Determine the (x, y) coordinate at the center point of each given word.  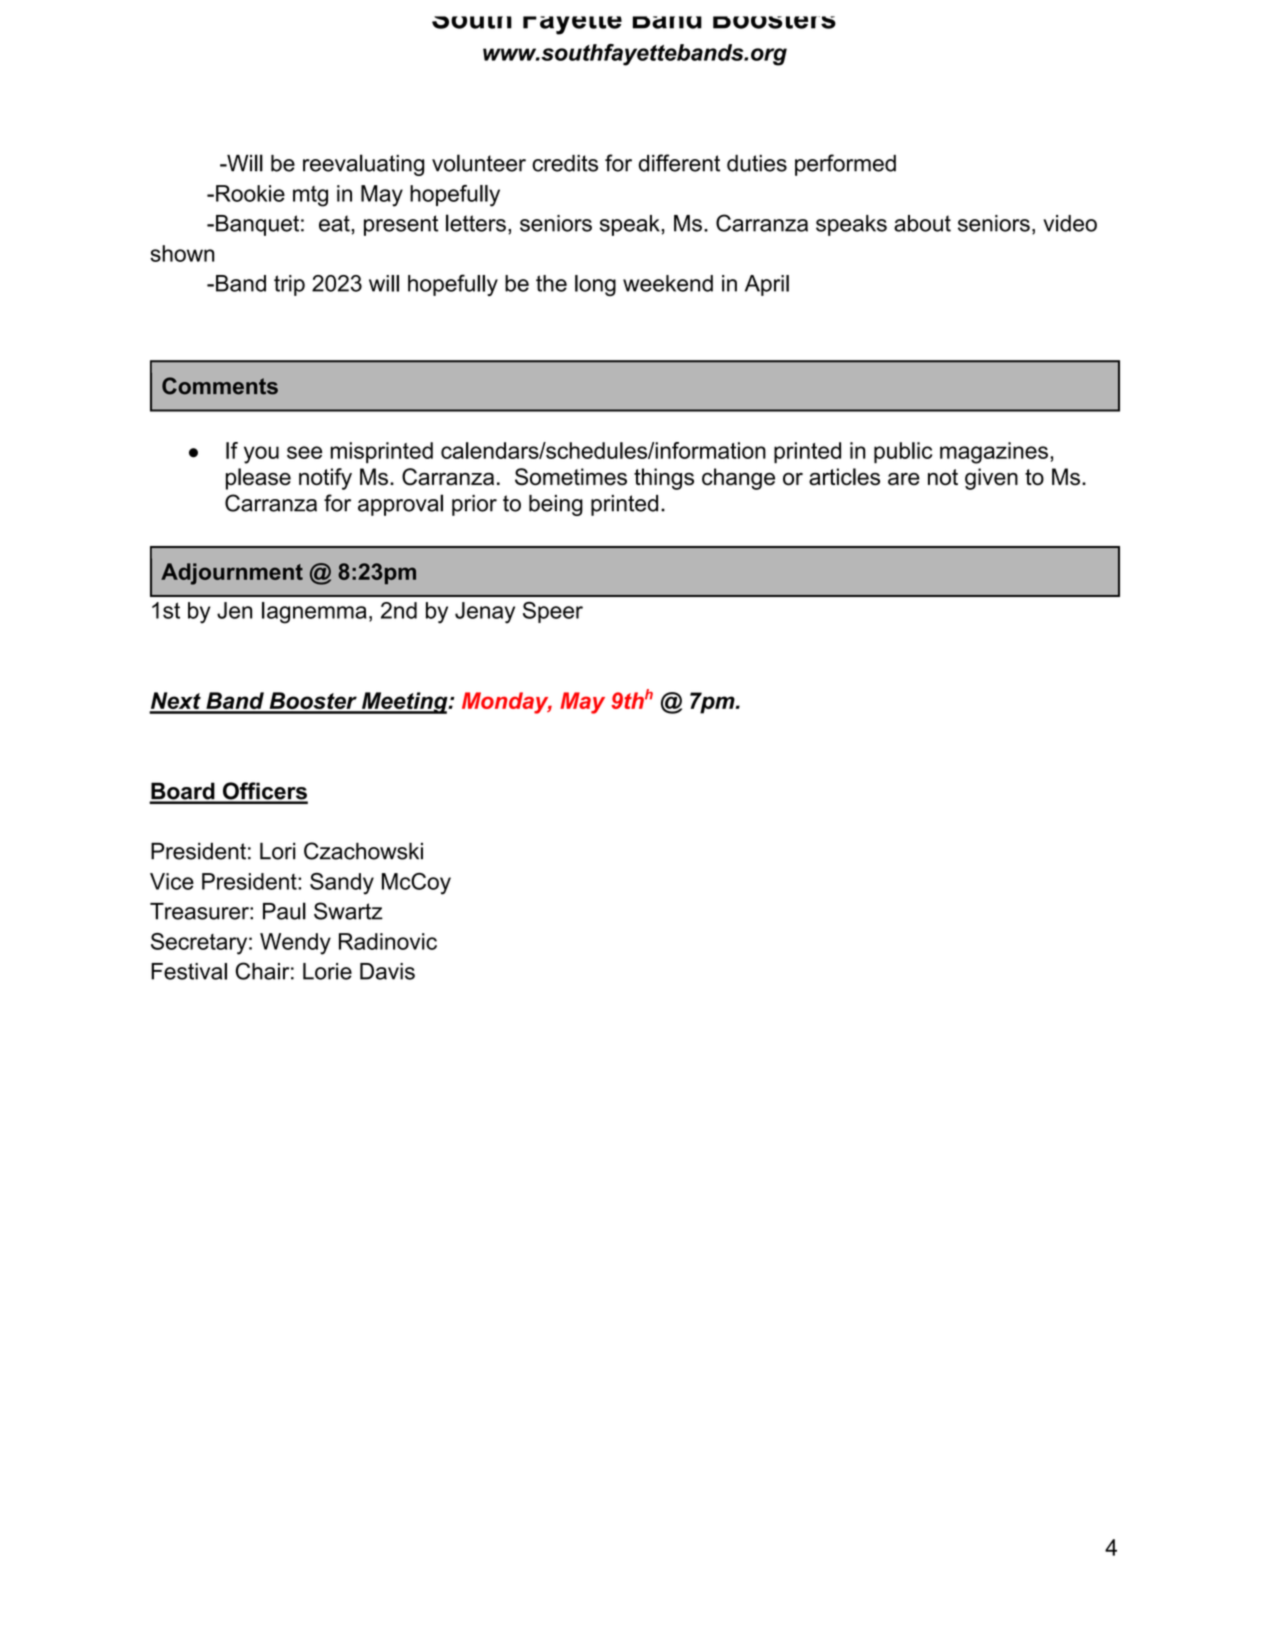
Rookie (250, 193)
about (922, 223)
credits (565, 163)
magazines (994, 453)
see (304, 452)
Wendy (295, 944)
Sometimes (571, 477)
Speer (553, 612)
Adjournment (232, 574)
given (991, 479)
